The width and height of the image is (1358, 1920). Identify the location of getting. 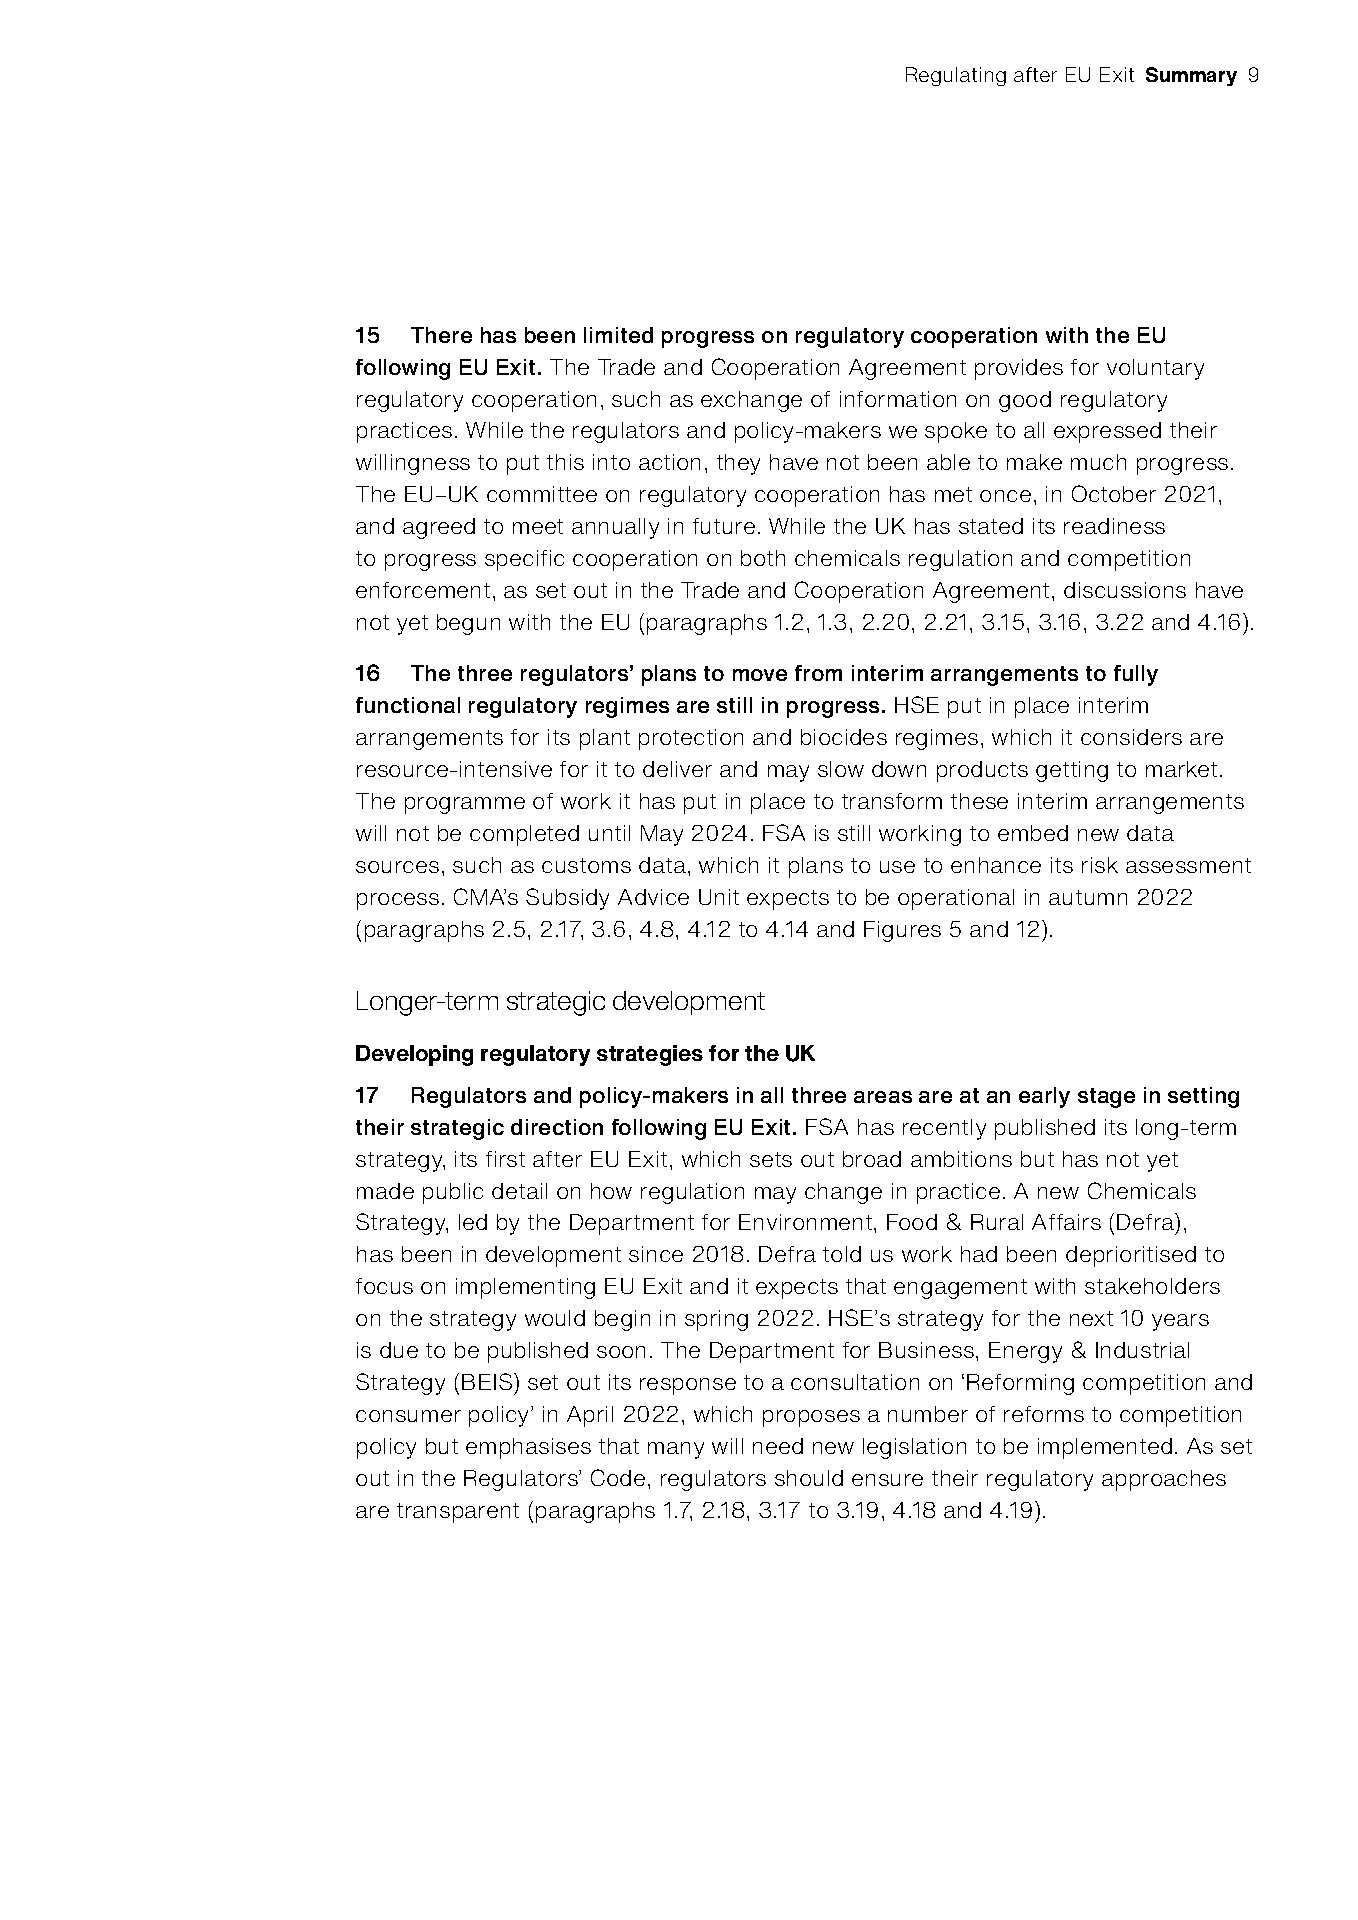
(1072, 771).
